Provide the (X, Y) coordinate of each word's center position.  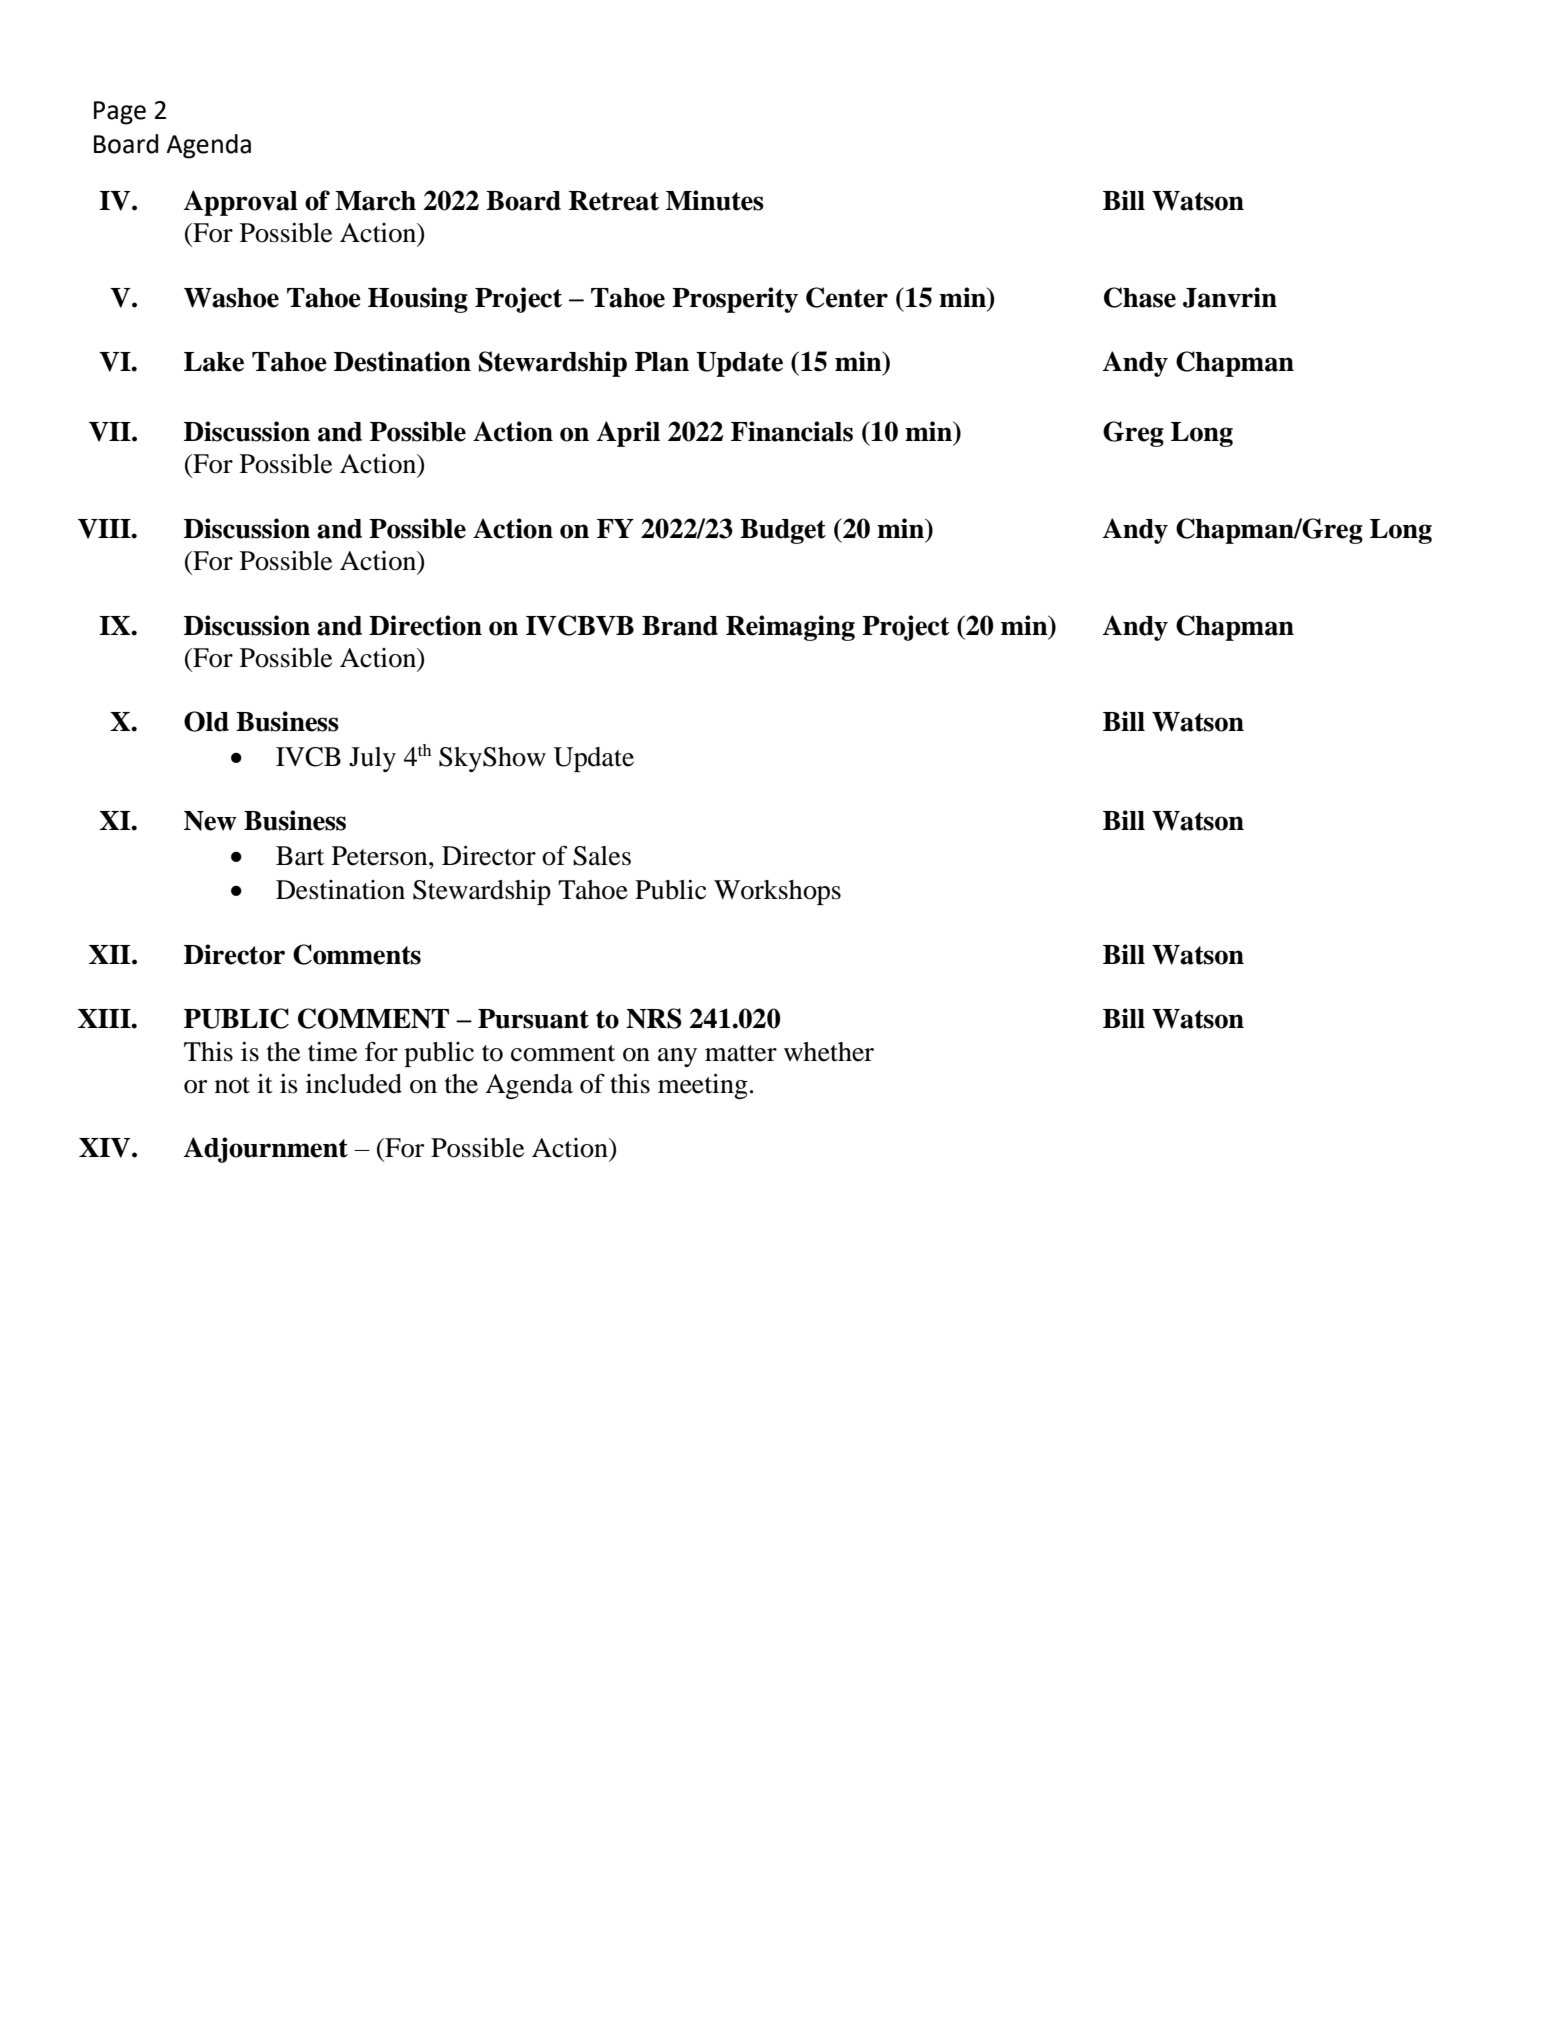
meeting (703, 1086)
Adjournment (265, 1150)
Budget (783, 531)
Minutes (715, 200)
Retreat (614, 201)
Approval (240, 203)
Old (206, 721)
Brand (680, 626)
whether (829, 1052)
